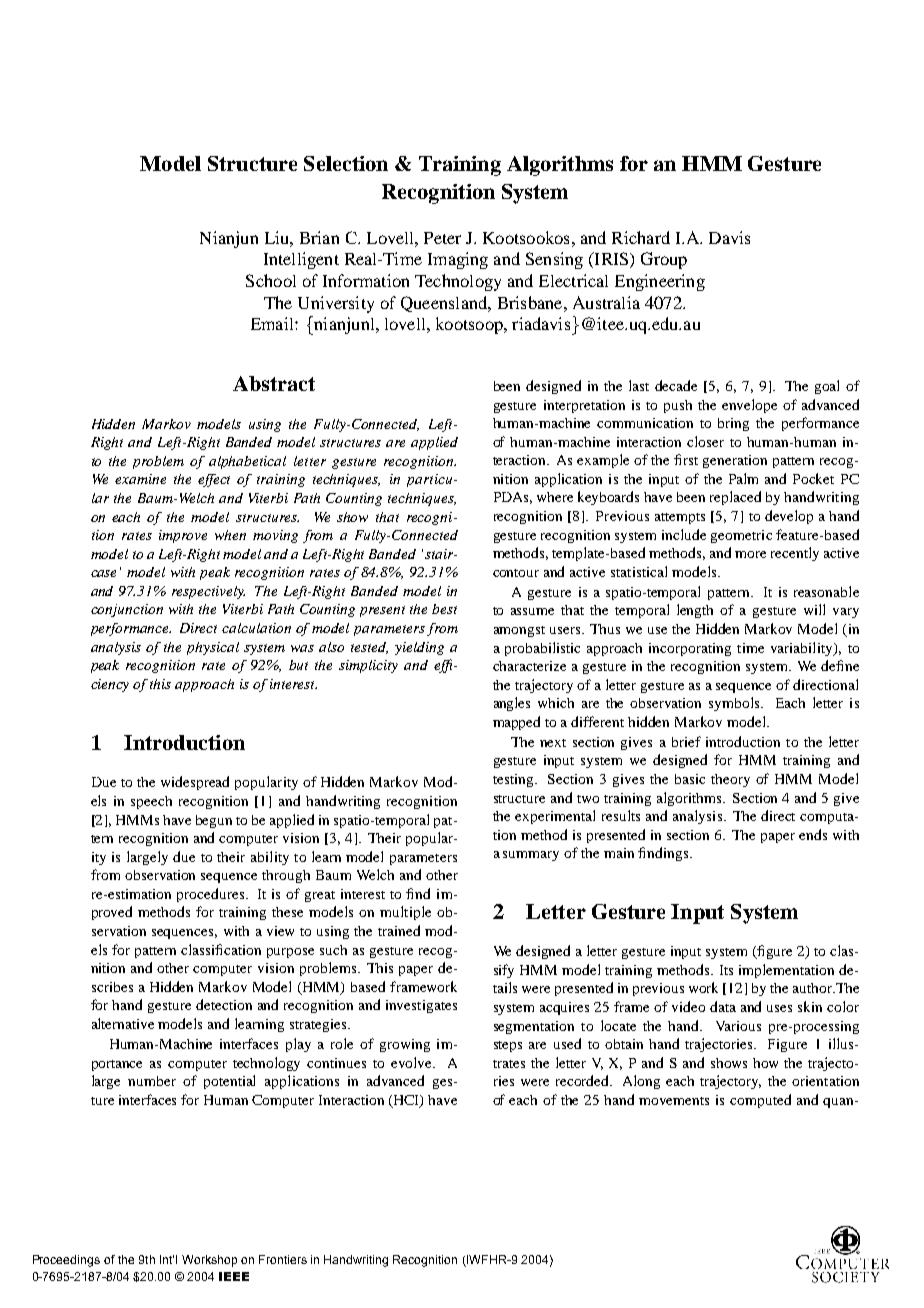 The width and height of the screenshot is (924, 1308). What do you see at coordinates (458, 260) in the screenshot?
I see `Imaging` at bounding box center [458, 260].
